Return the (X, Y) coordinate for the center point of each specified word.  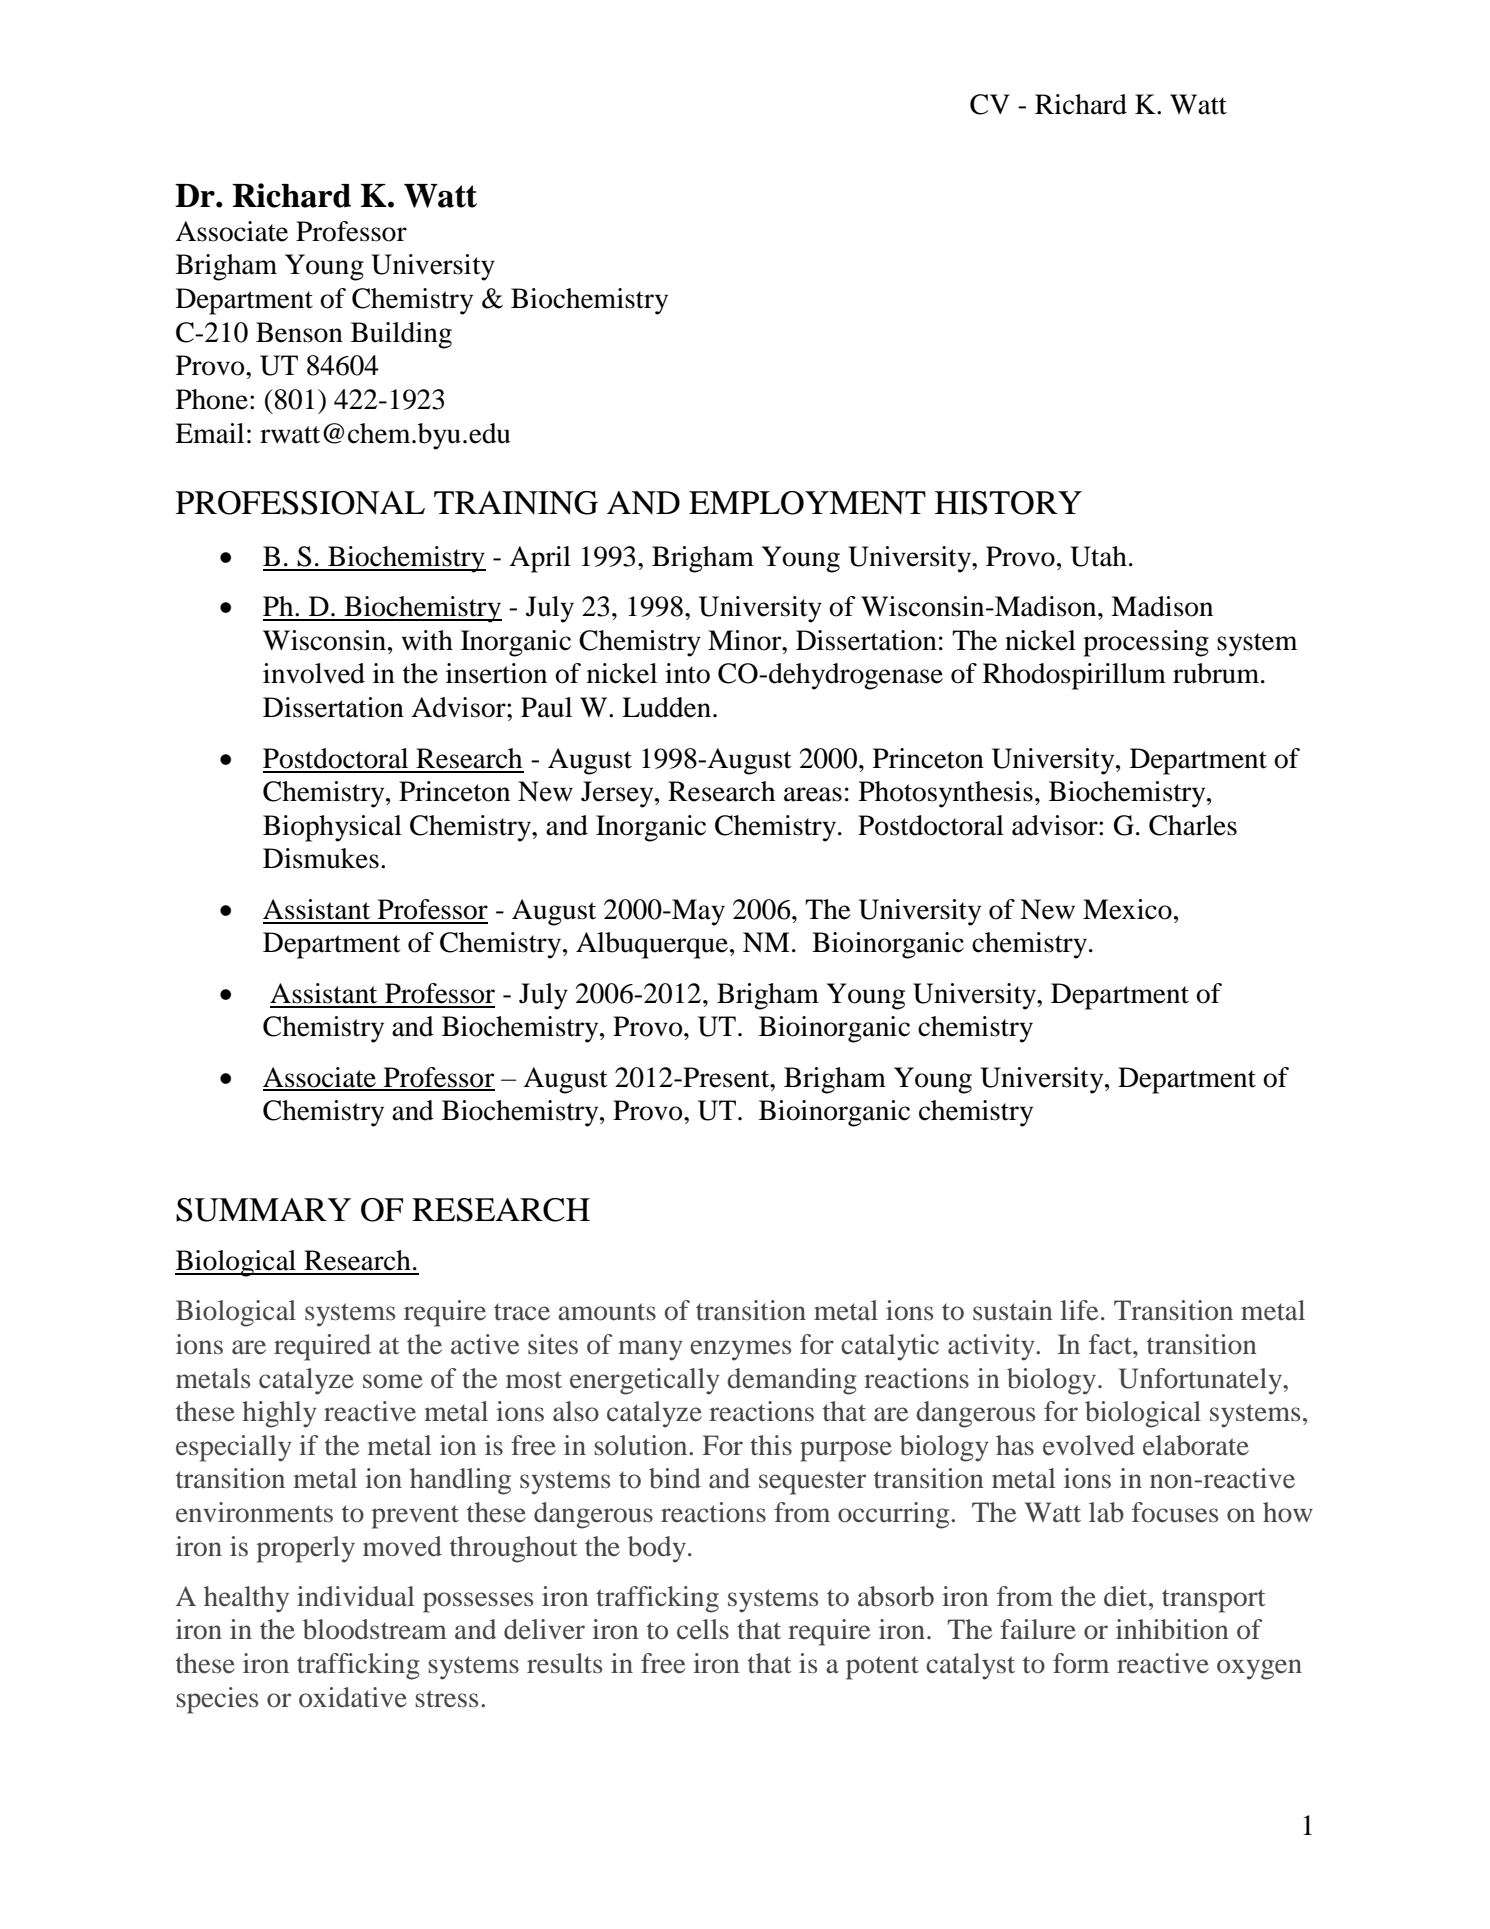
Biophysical (332, 828)
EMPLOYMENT (807, 503)
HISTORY (1008, 503)
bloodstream (375, 1629)
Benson (299, 332)
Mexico (1127, 909)
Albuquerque (652, 945)
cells (703, 1629)
